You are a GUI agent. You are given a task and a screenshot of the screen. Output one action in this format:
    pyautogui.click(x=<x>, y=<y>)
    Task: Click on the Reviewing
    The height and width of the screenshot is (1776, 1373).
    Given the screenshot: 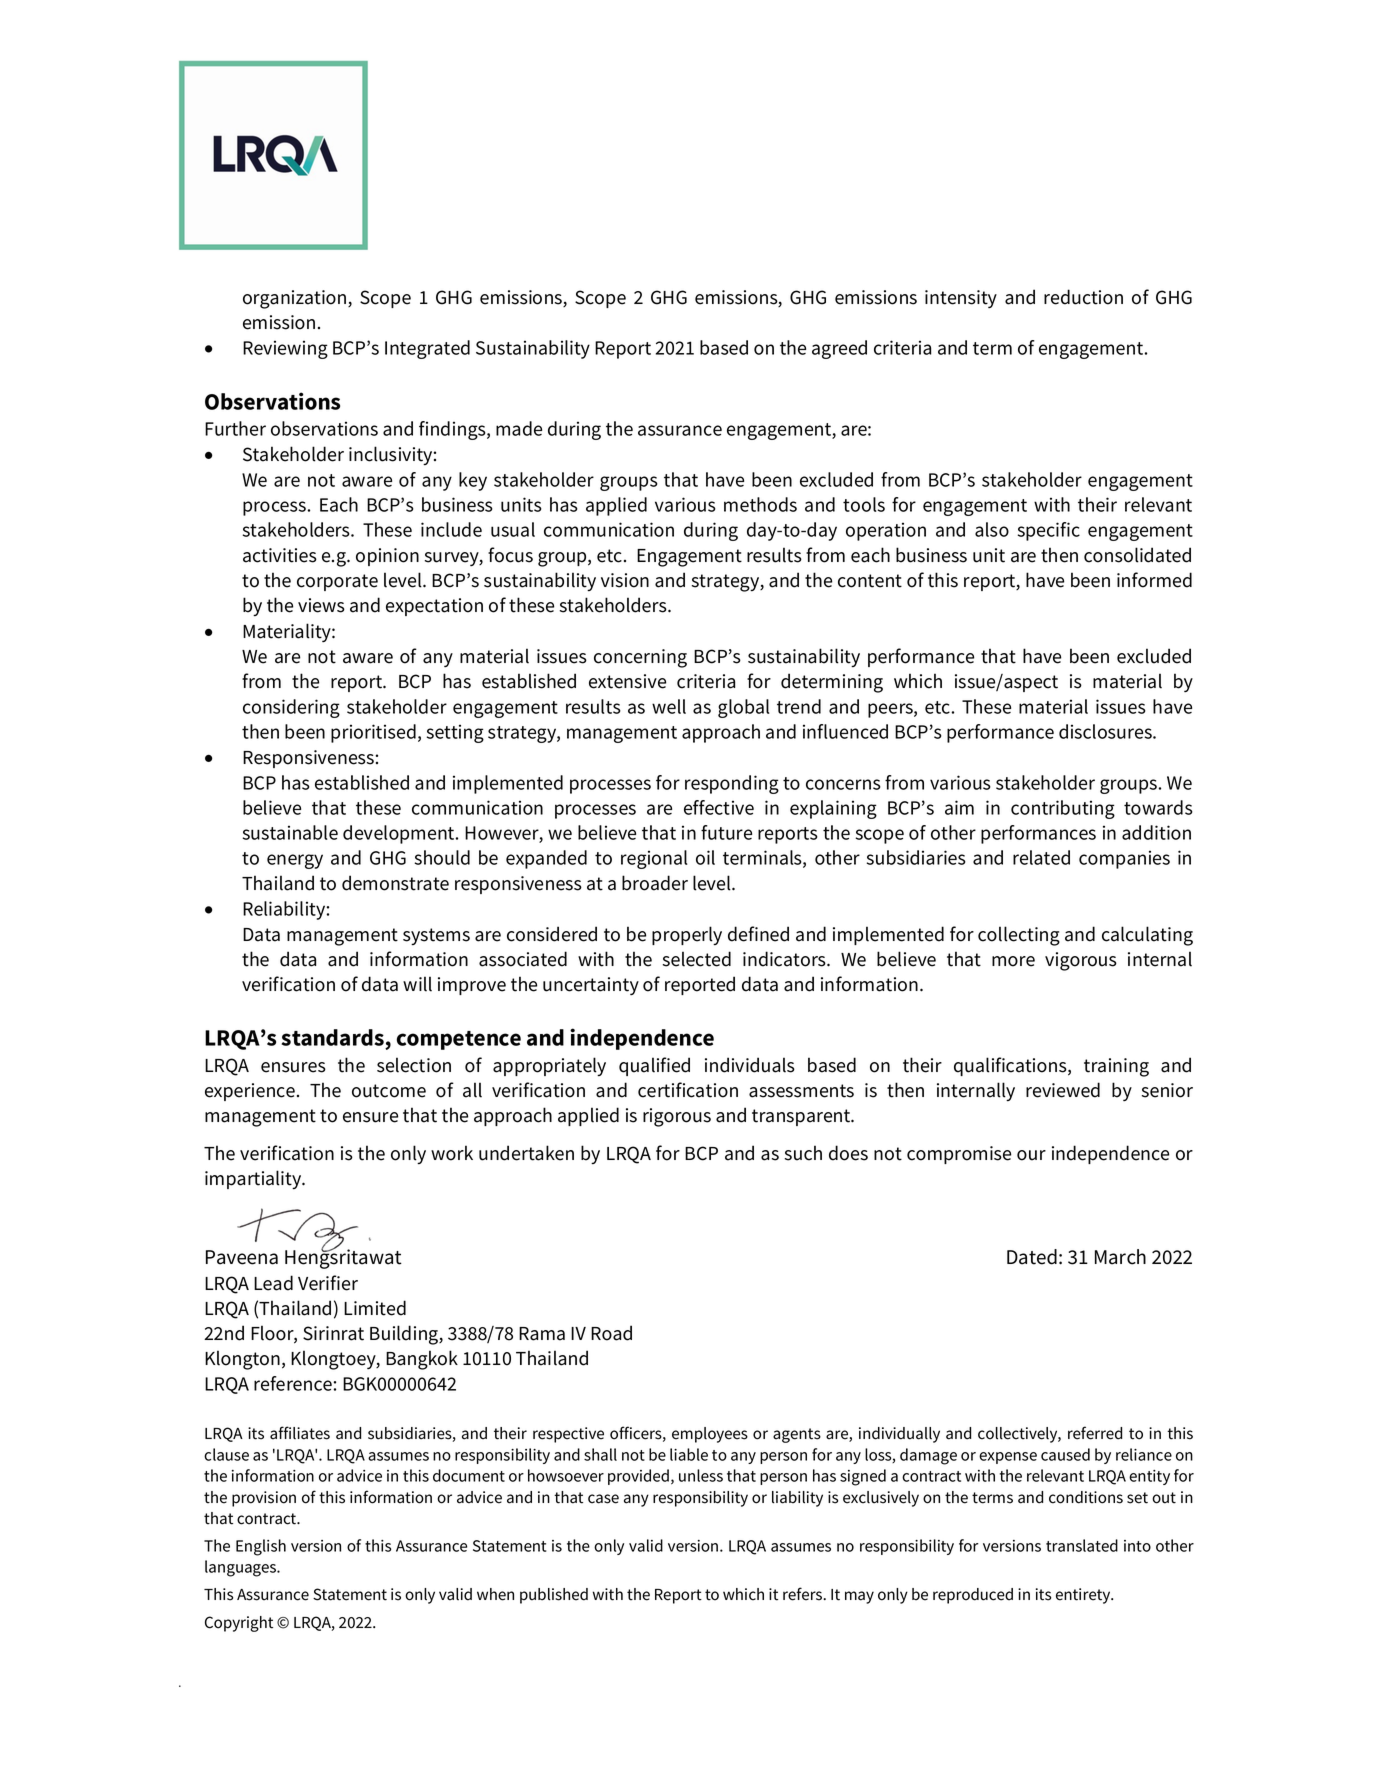 What is the action you would take?
    pyautogui.click(x=285, y=349)
